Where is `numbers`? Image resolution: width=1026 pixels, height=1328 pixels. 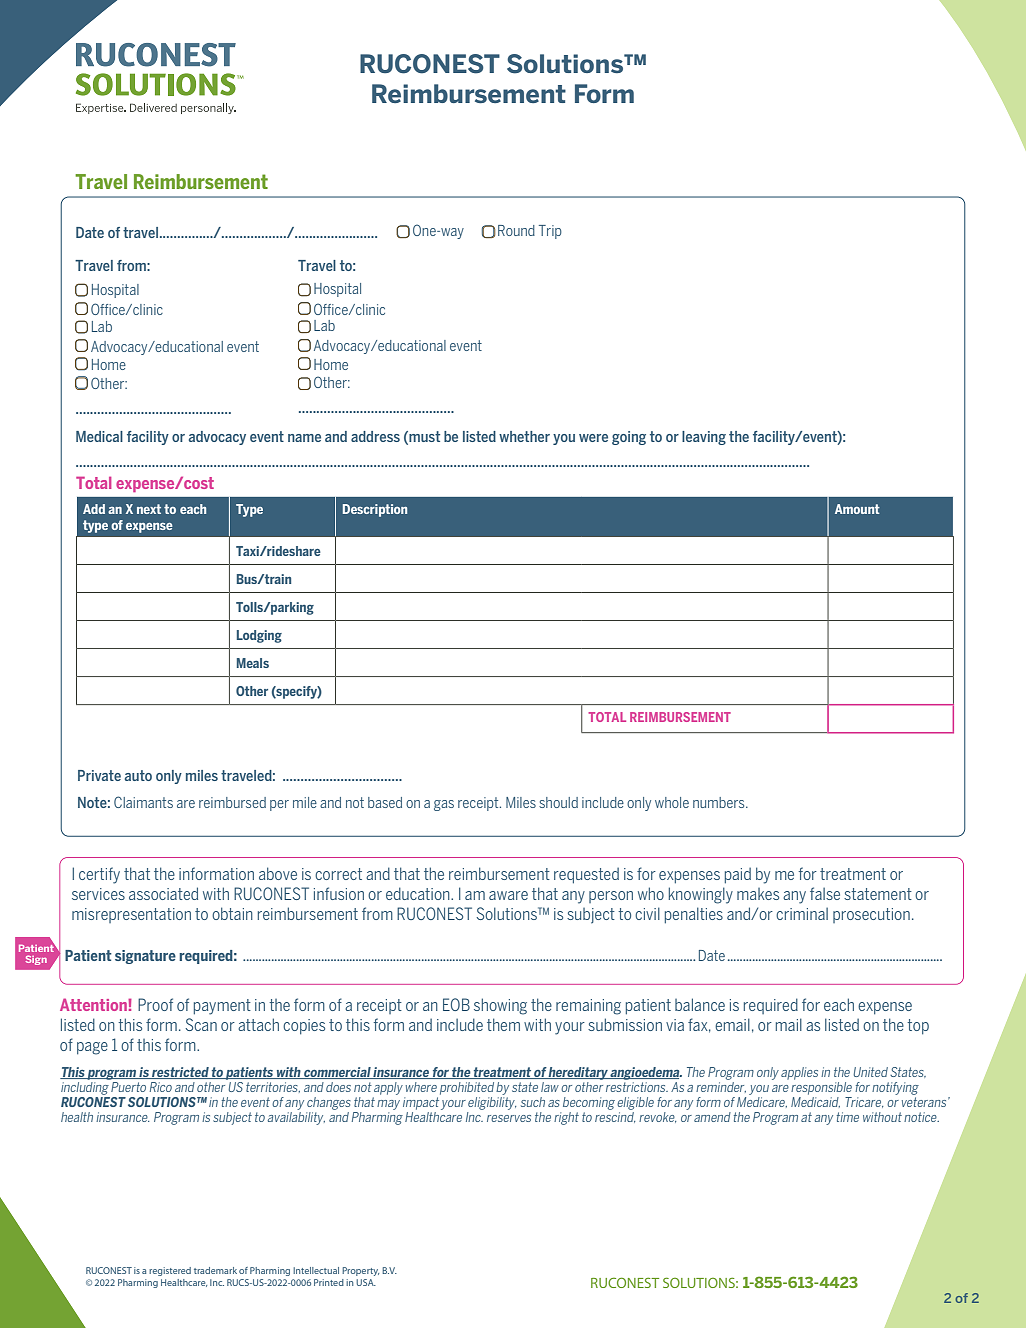
numbers is located at coordinates (720, 802).
